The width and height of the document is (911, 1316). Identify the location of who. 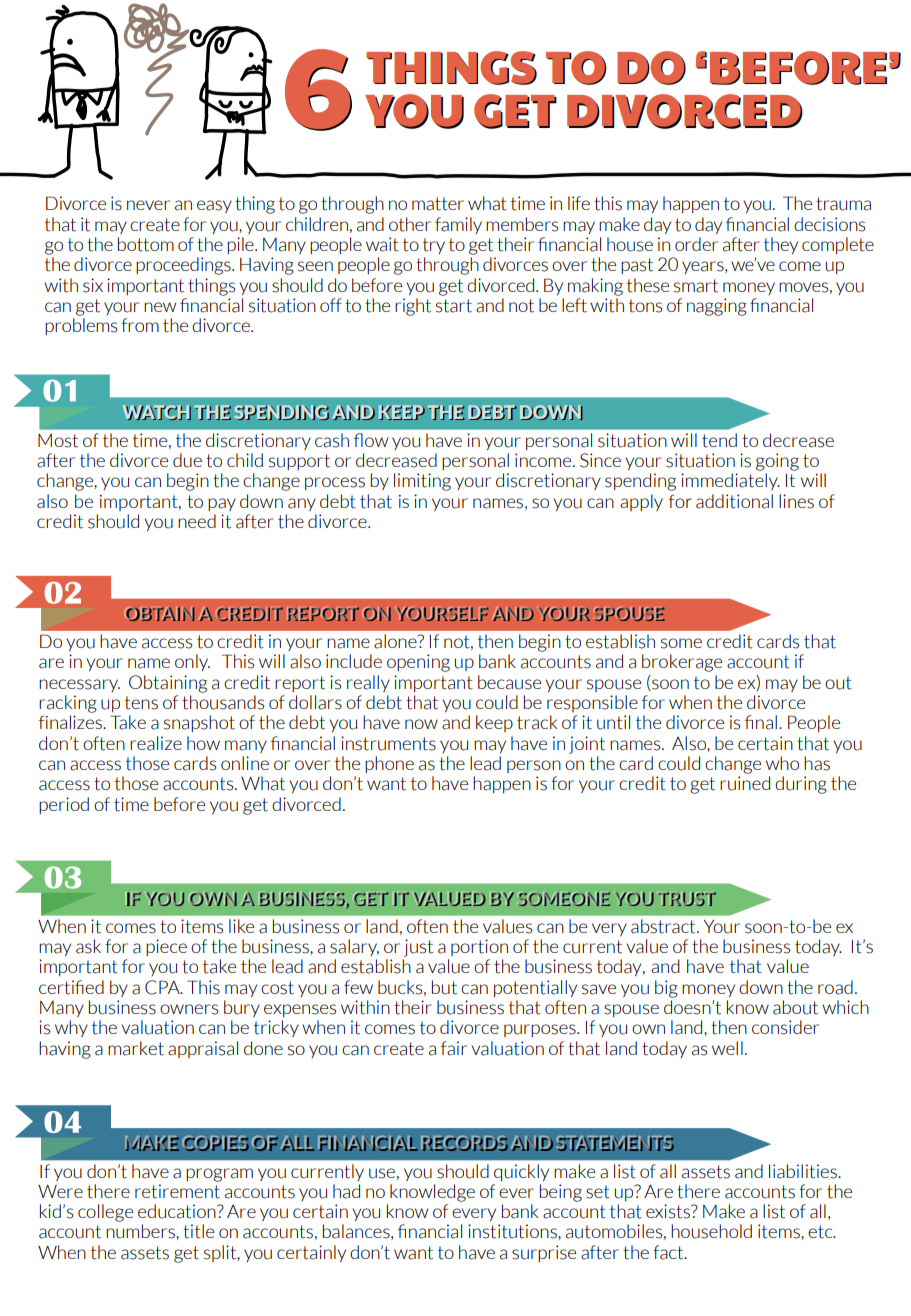
(782, 763).
